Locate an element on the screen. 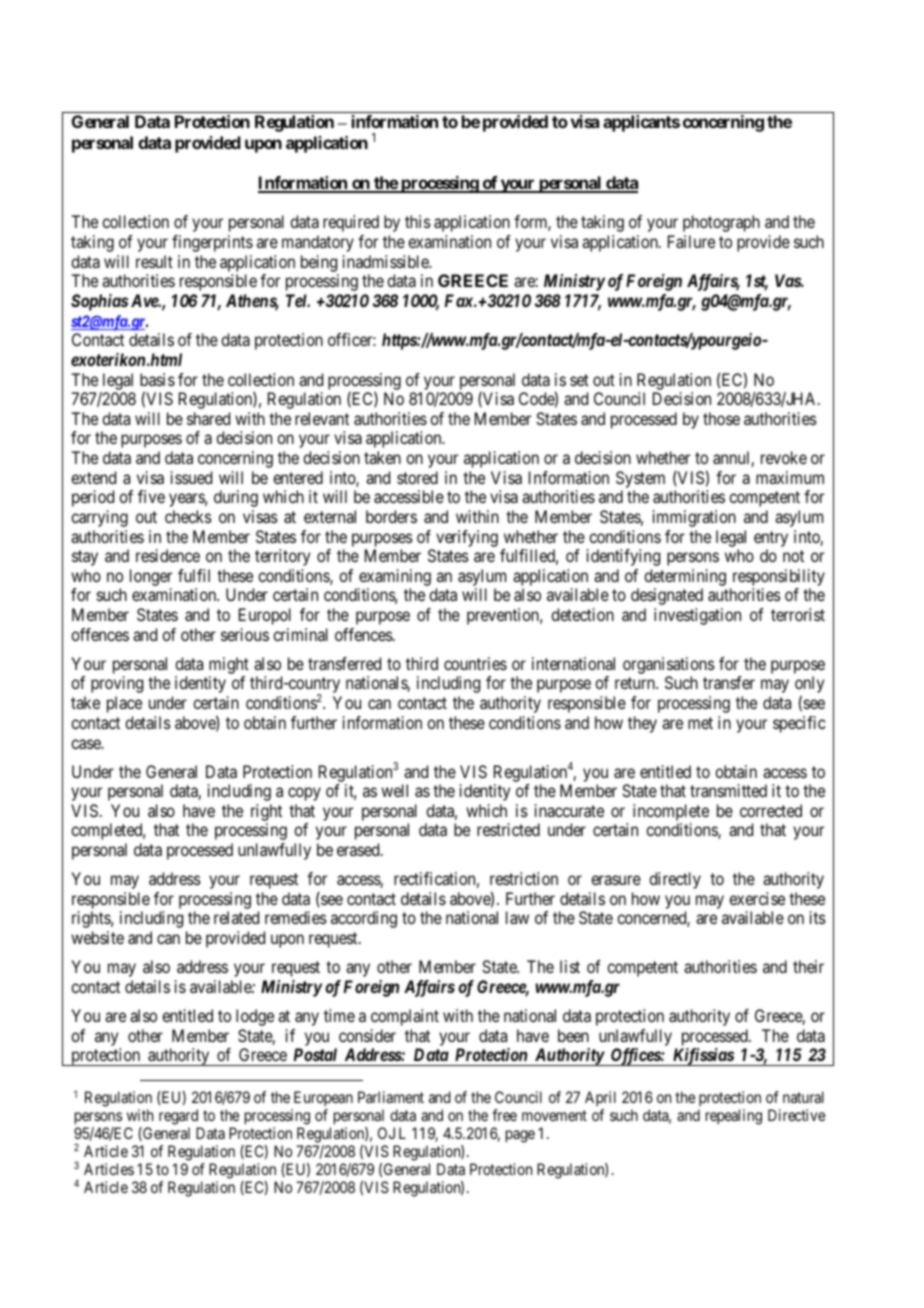 This screenshot has width=924, height=1308. regard is located at coordinates (178, 1117).
